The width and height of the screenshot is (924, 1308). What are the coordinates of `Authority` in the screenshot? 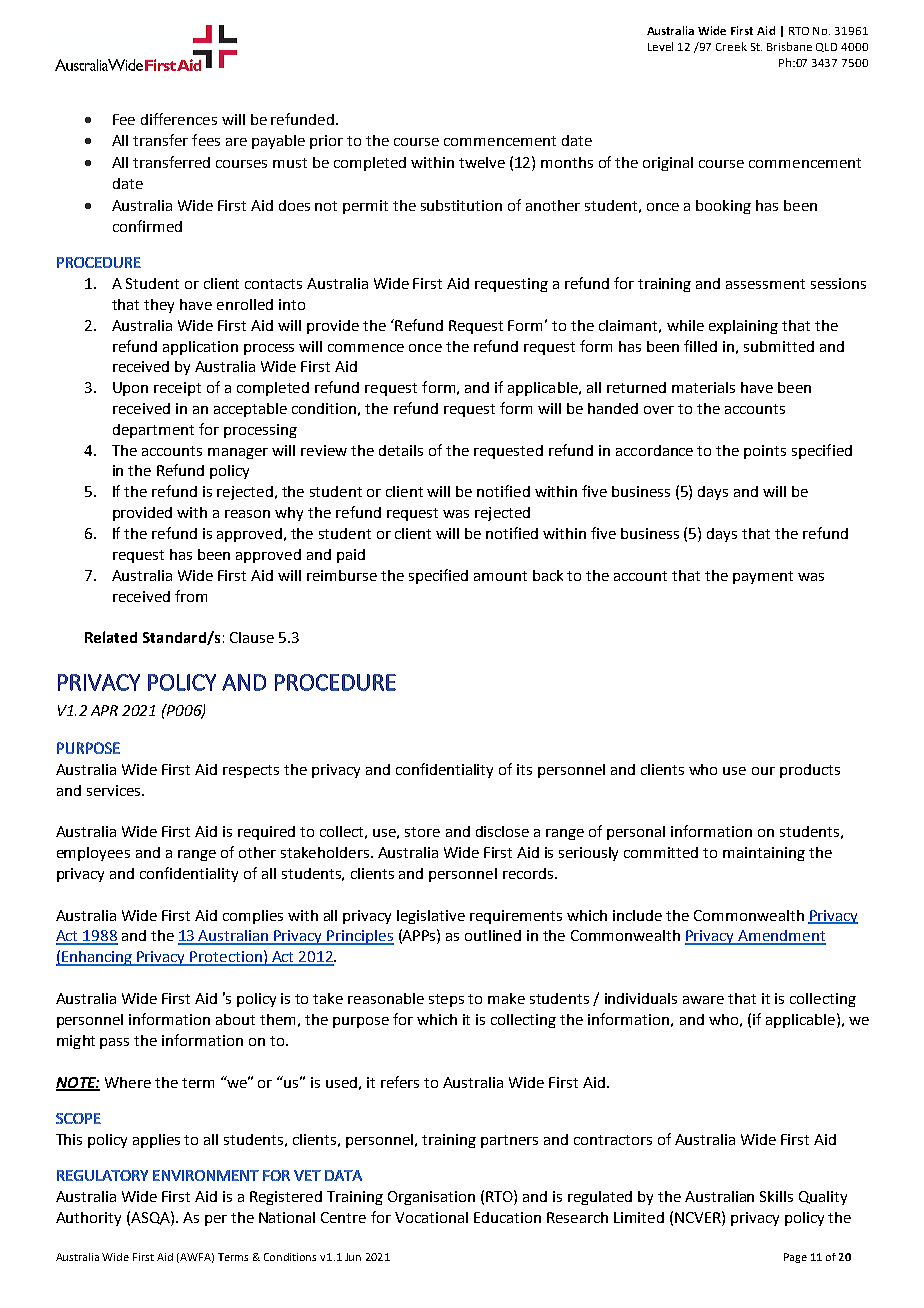 It's located at (88, 1219).
